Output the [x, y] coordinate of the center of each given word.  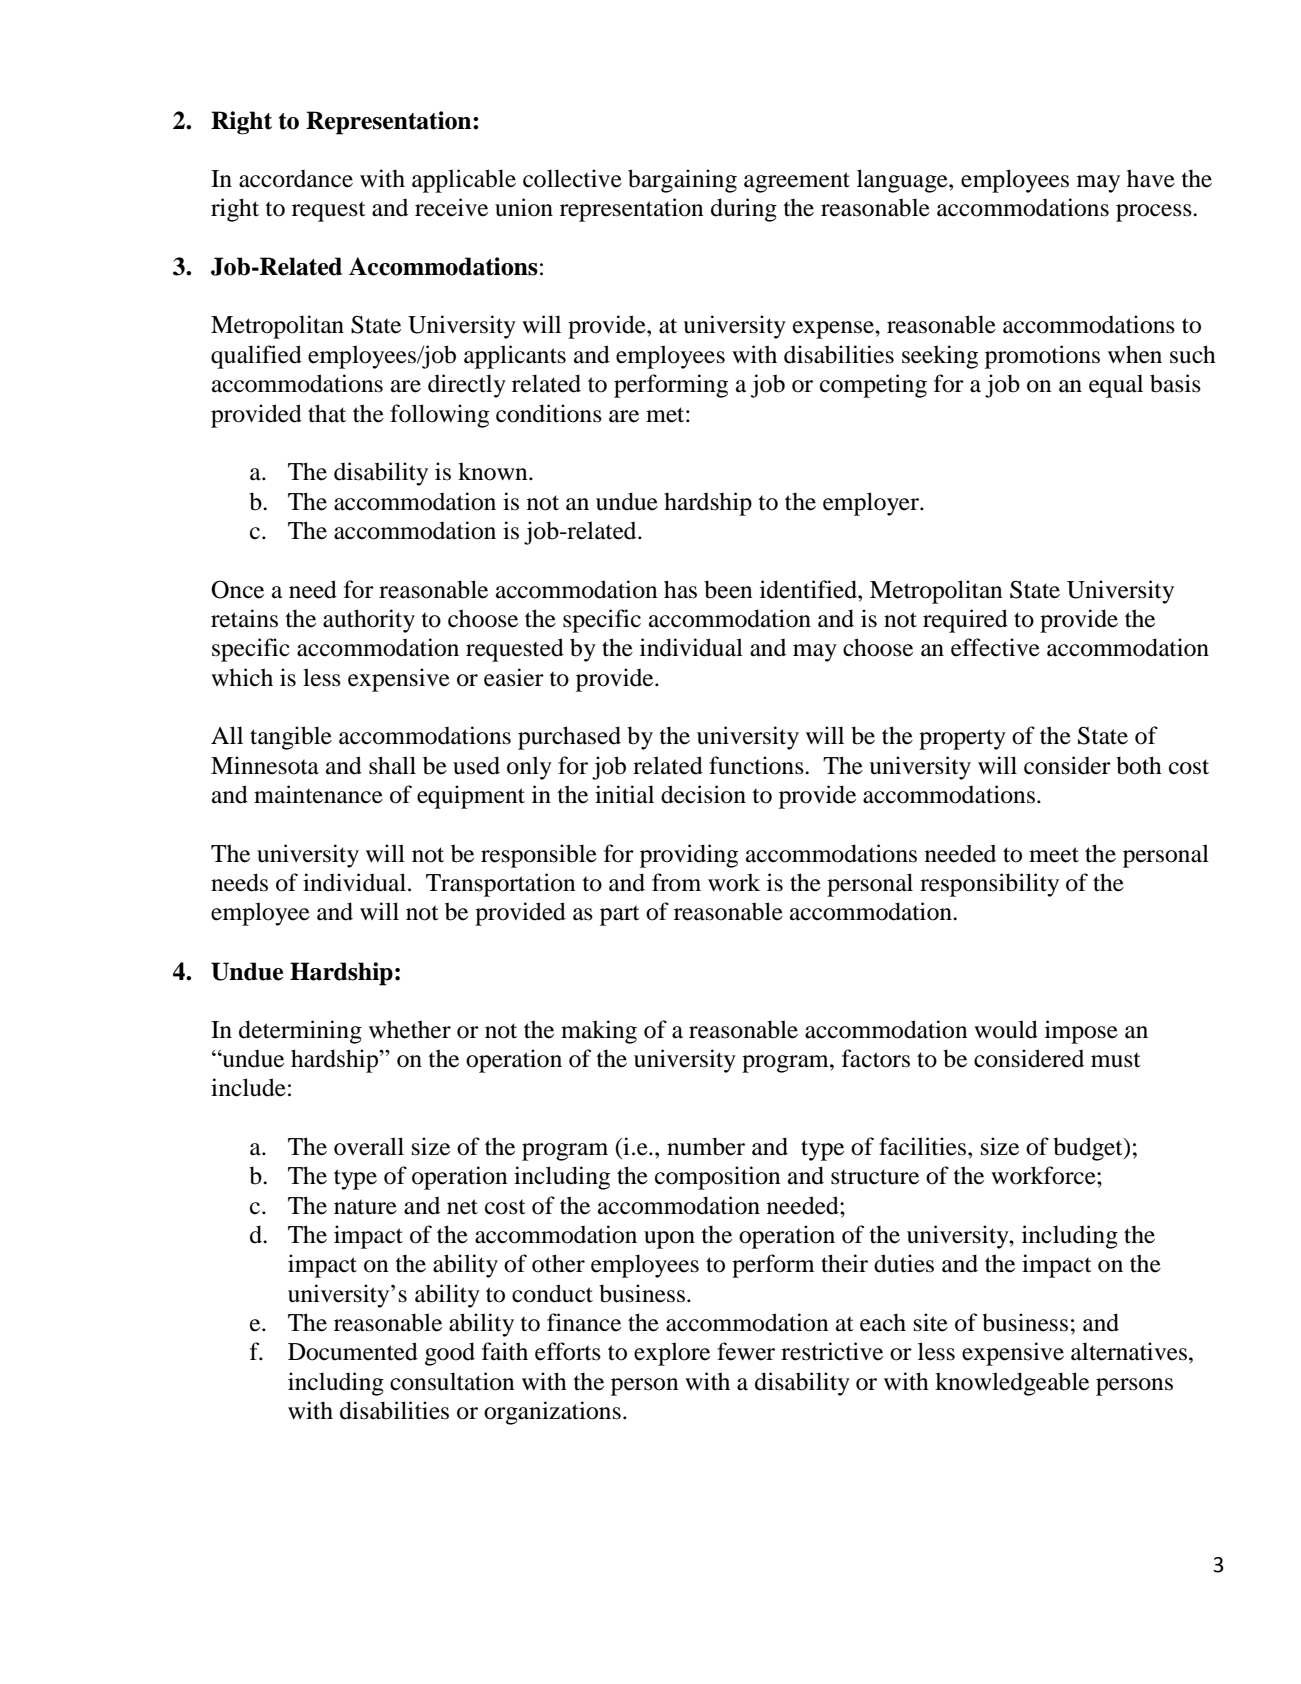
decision [703, 794]
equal [1116, 386]
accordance [296, 179]
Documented [353, 1351]
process [1155, 213]
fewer [746, 1351]
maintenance [318, 794]
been [728, 589]
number [706, 1146]
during [744, 210]
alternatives [1129, 1351]
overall [369, 1146]
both [1139, 765]
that [327, 413]
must [1116, 1060]
